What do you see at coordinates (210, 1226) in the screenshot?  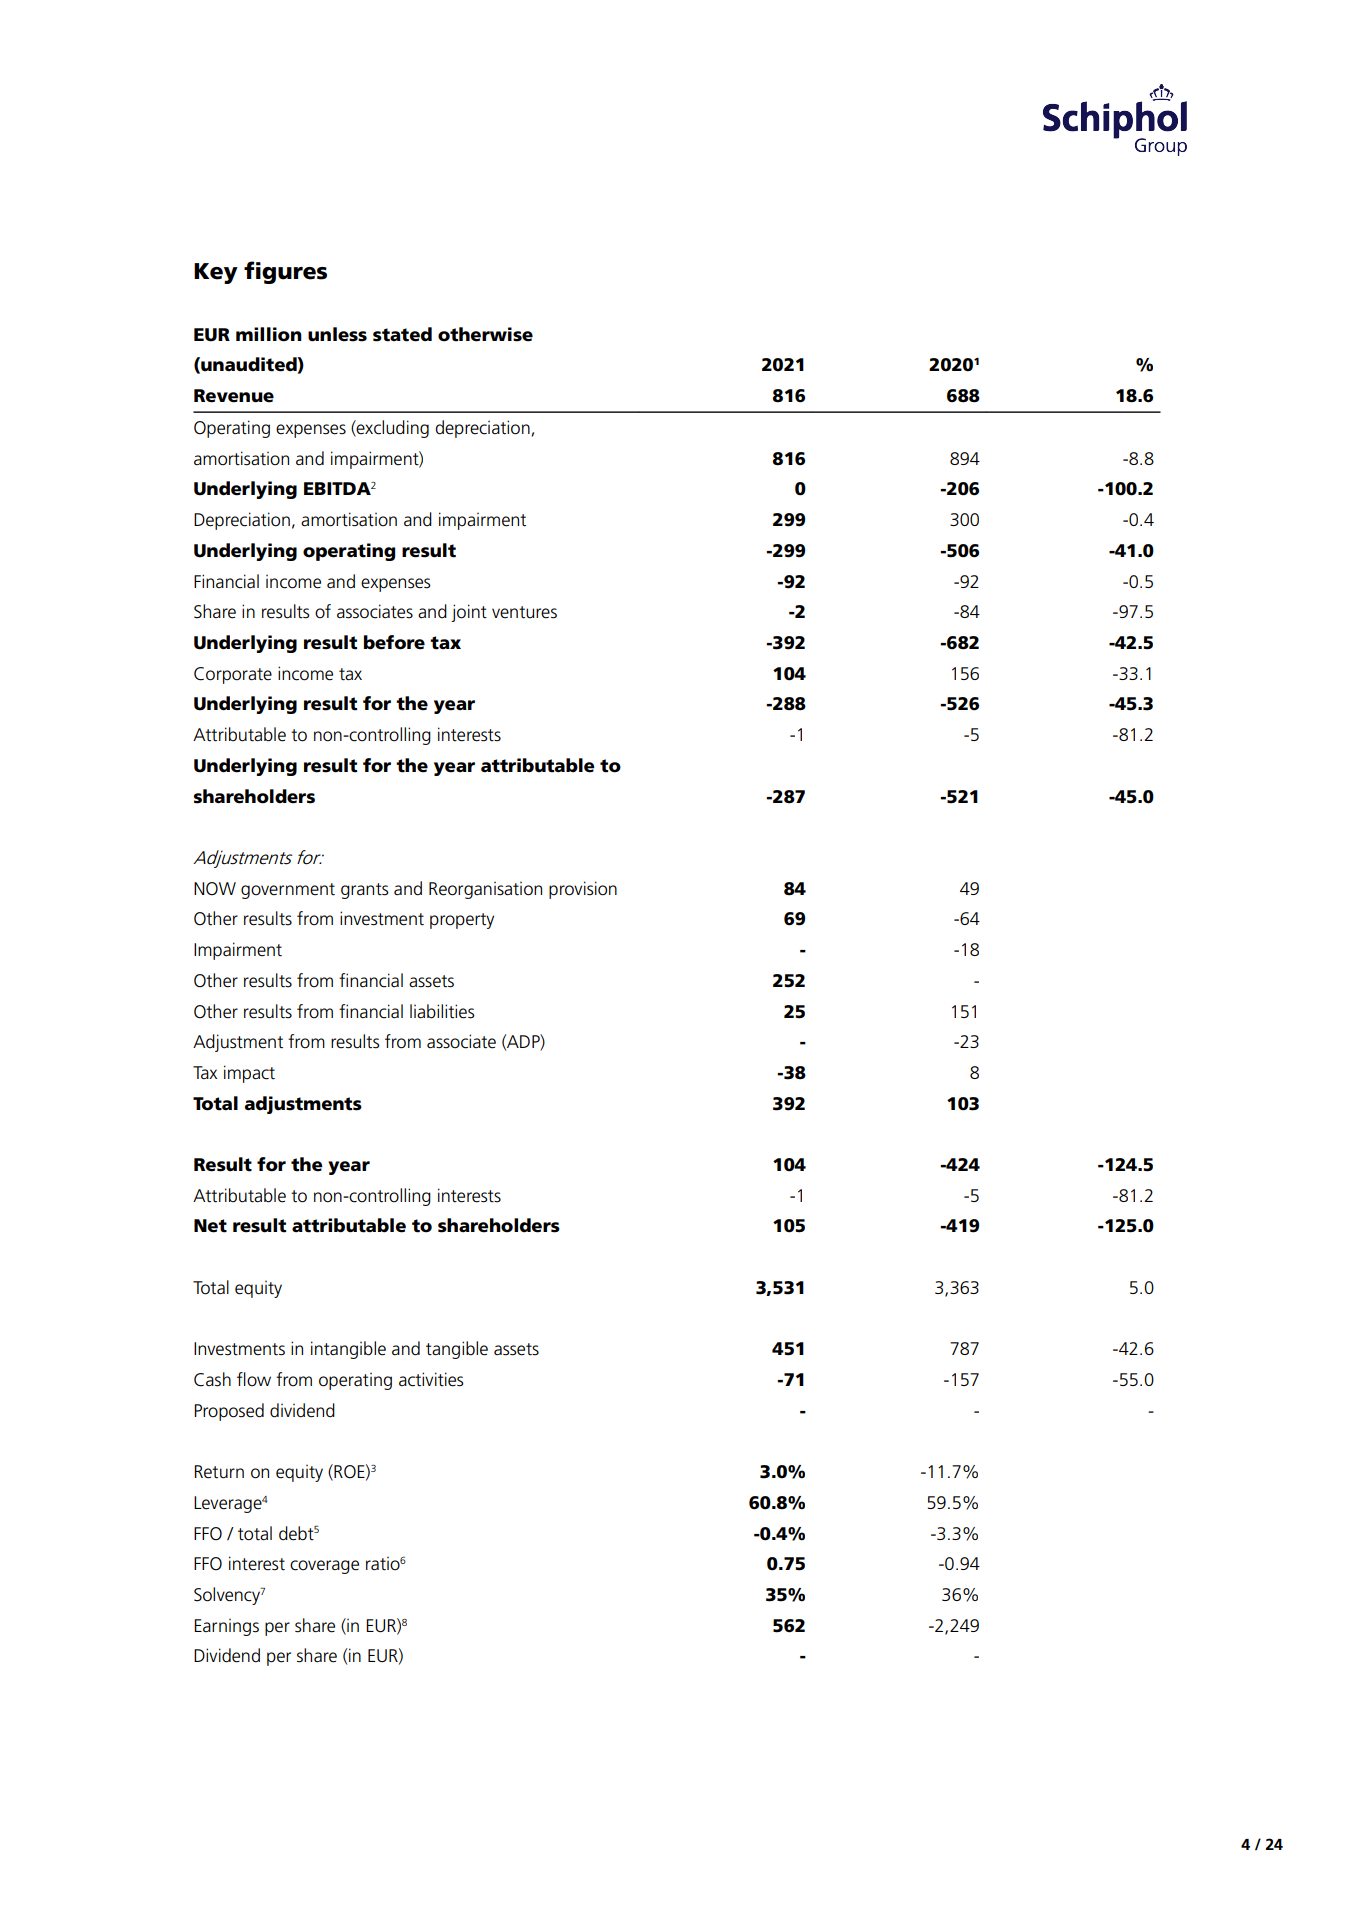 I see `Net` at bounding box center [210, 1226].
